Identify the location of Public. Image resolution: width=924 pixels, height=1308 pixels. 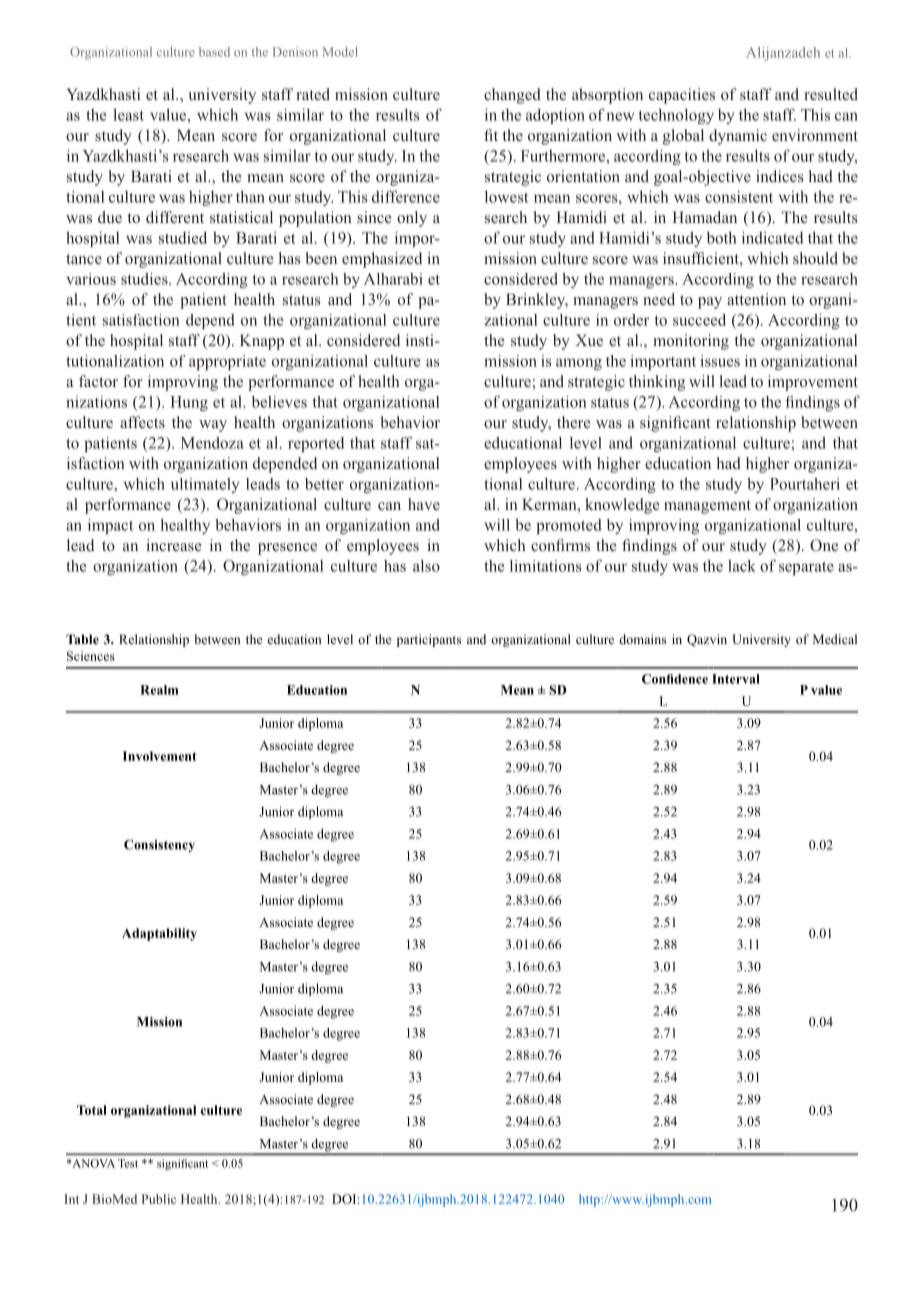
(159, 1199).
